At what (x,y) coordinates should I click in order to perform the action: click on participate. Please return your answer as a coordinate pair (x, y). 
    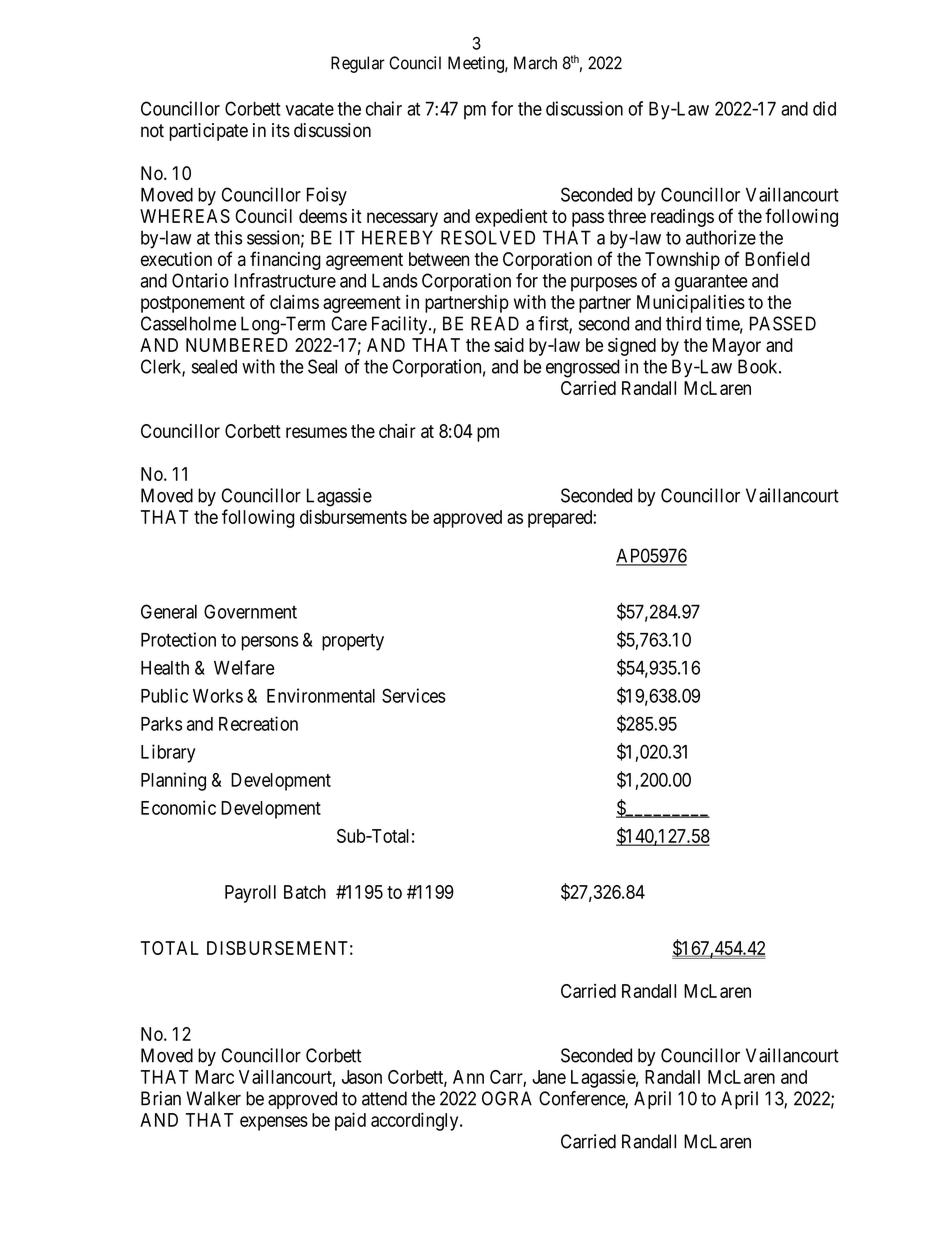
    Looking at the image, I should click on (209, 132).
